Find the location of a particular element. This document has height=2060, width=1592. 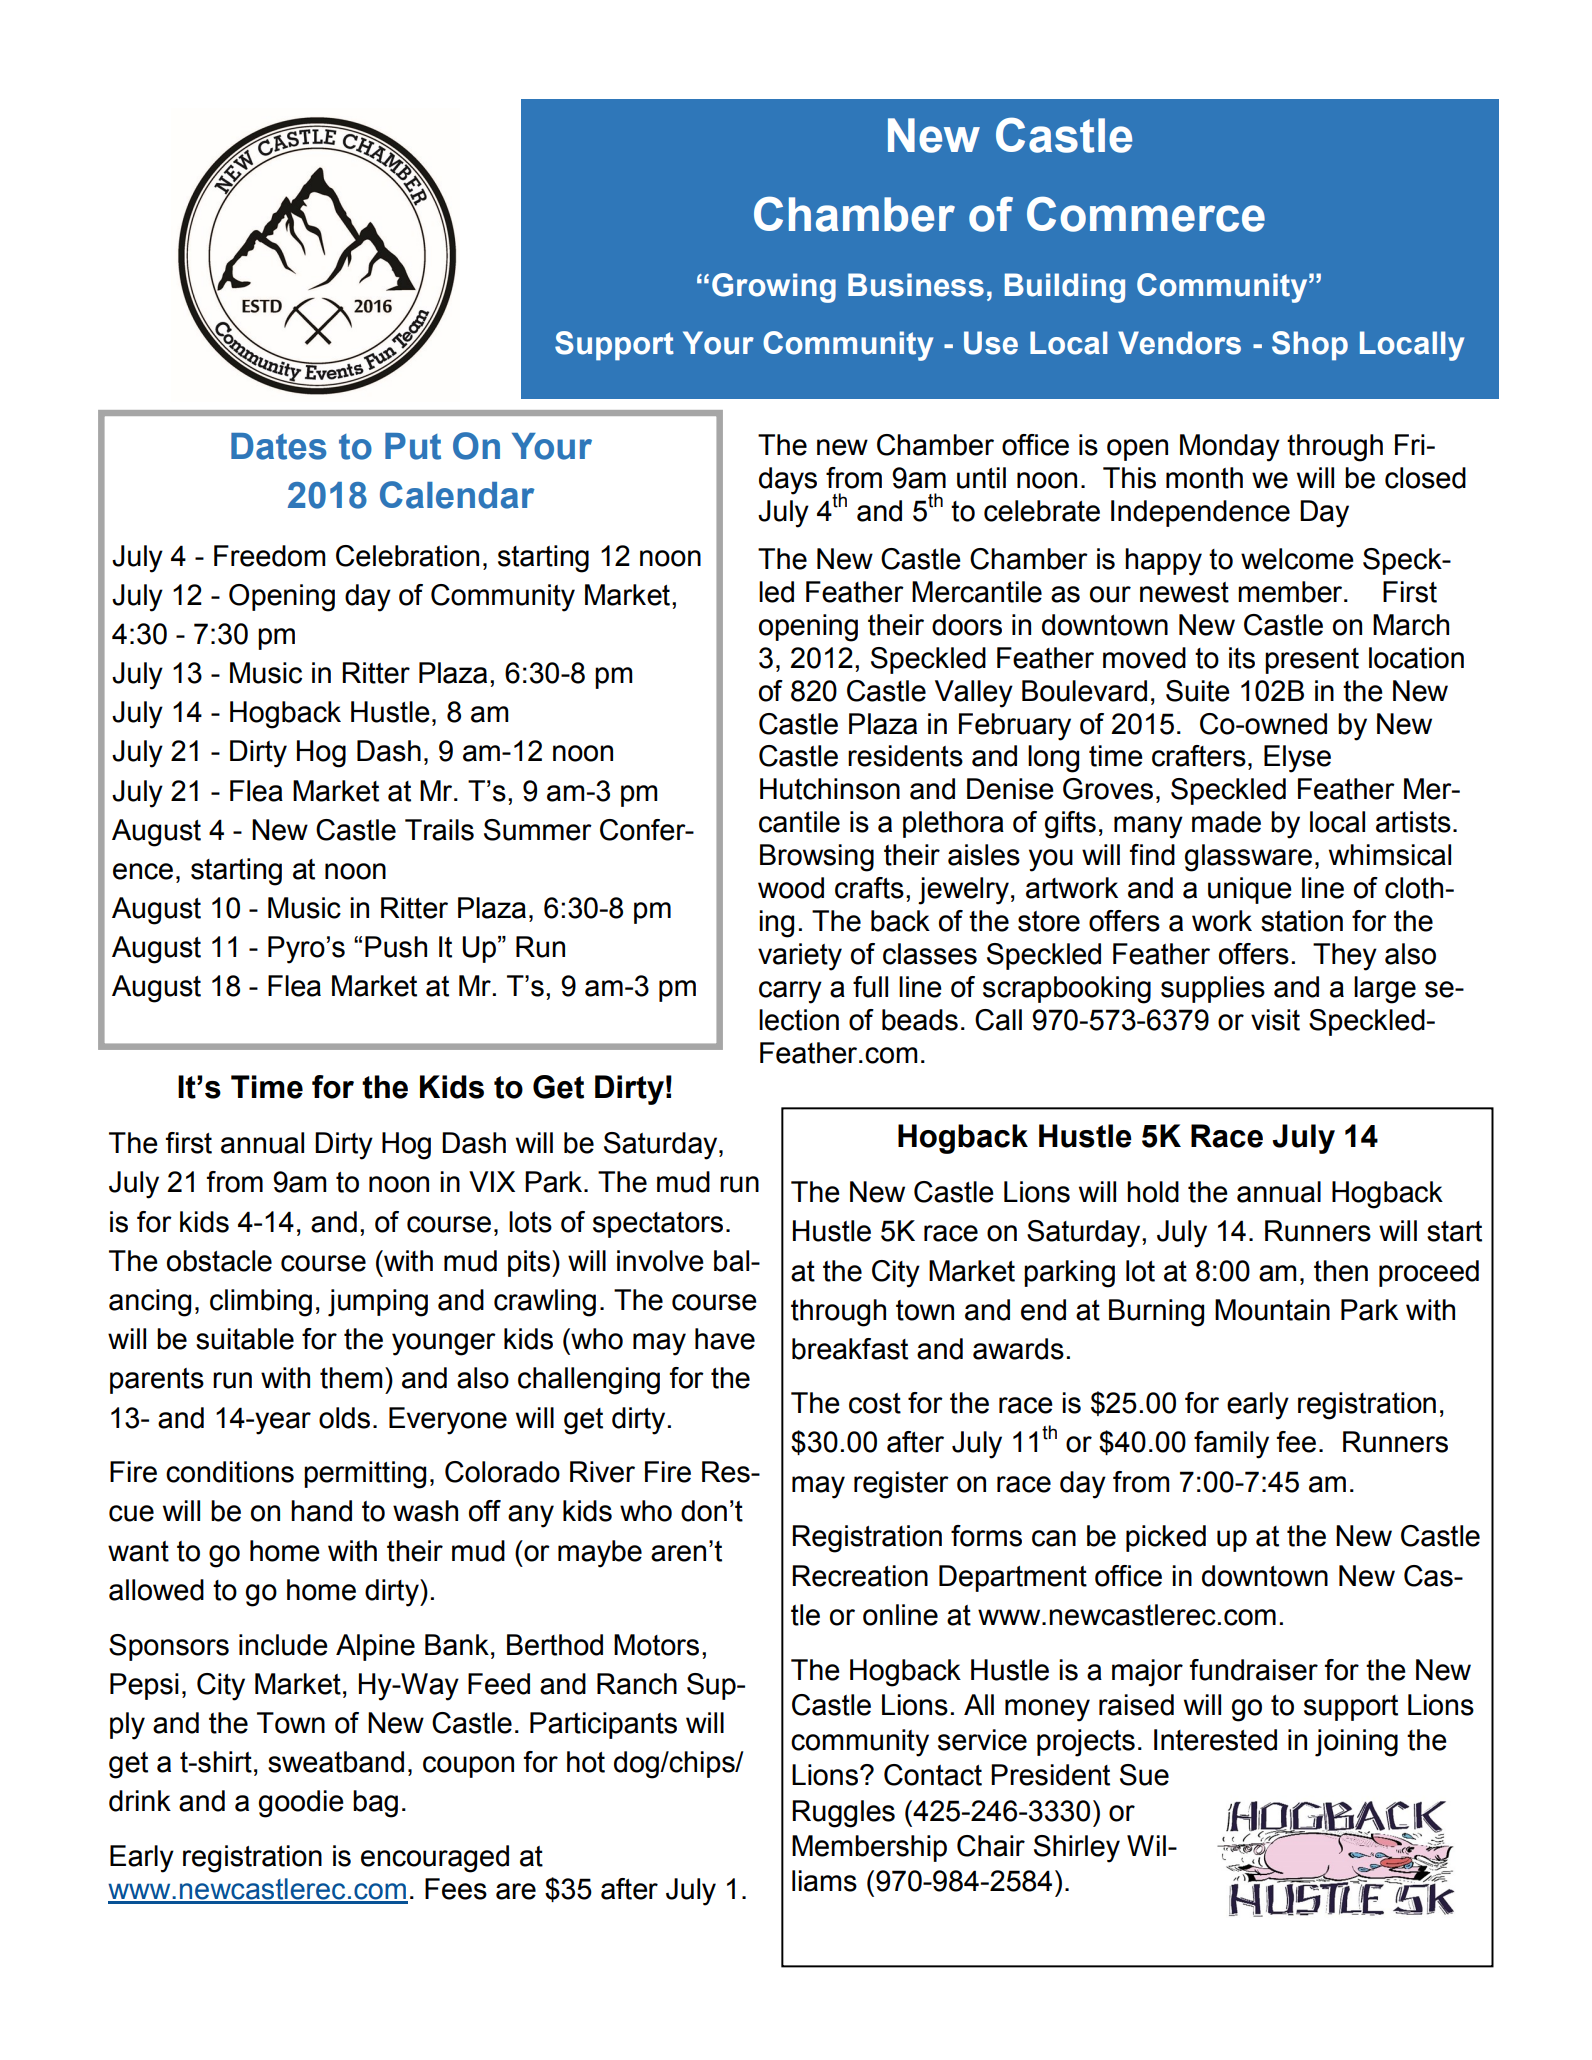

suitable is located at coordinates (245, 1339).
